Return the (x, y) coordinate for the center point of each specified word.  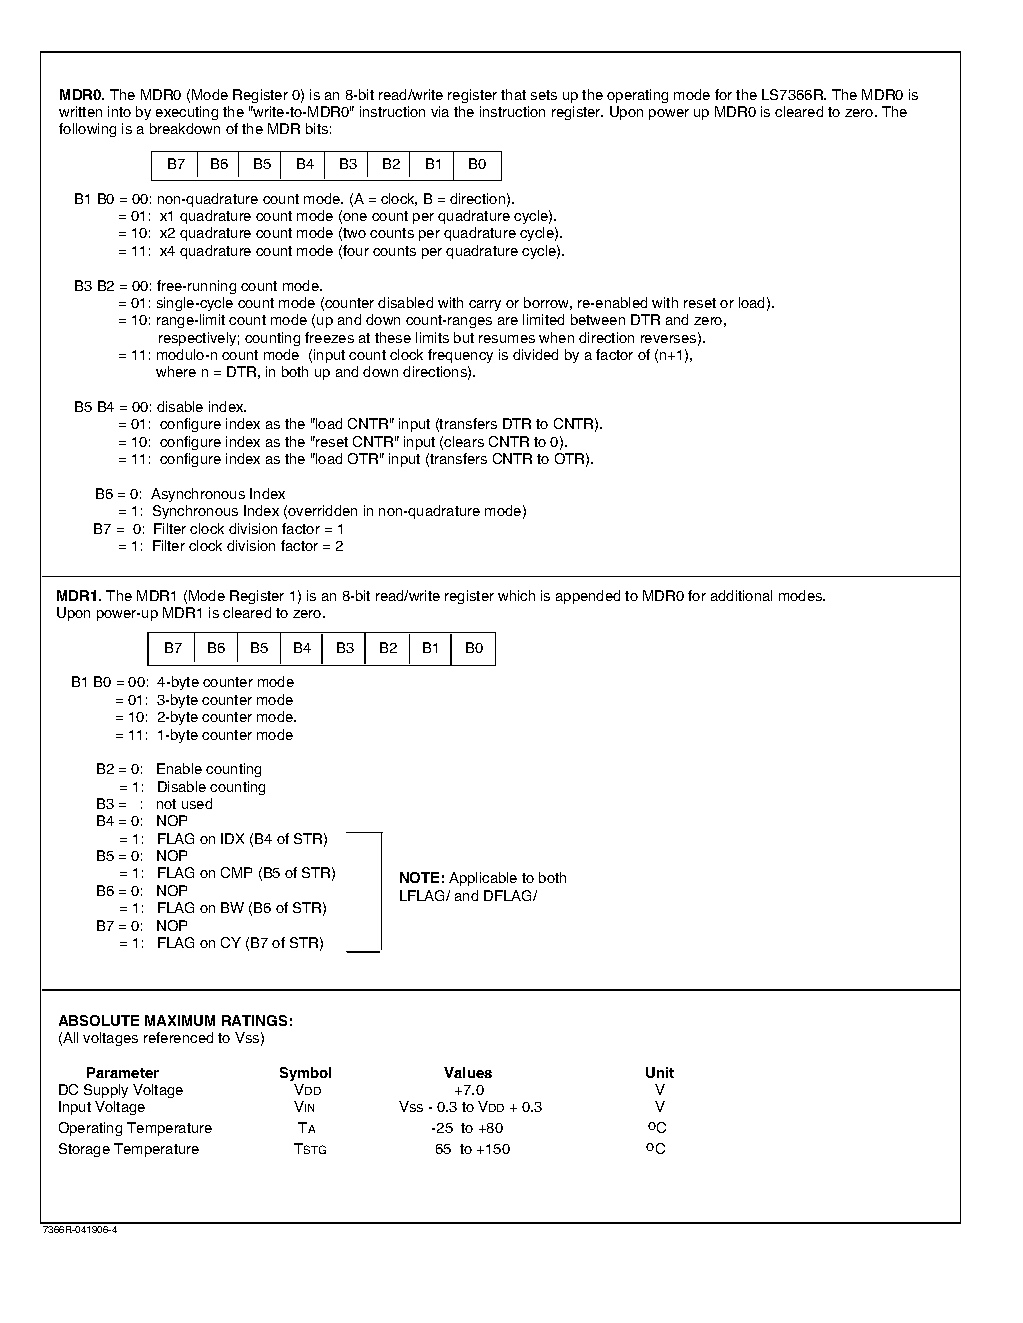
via (440, 111)
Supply (106, 1091)
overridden (322, 510)
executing (187, 113)
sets (544, 95)
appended (588, 597)
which (516, 595)
